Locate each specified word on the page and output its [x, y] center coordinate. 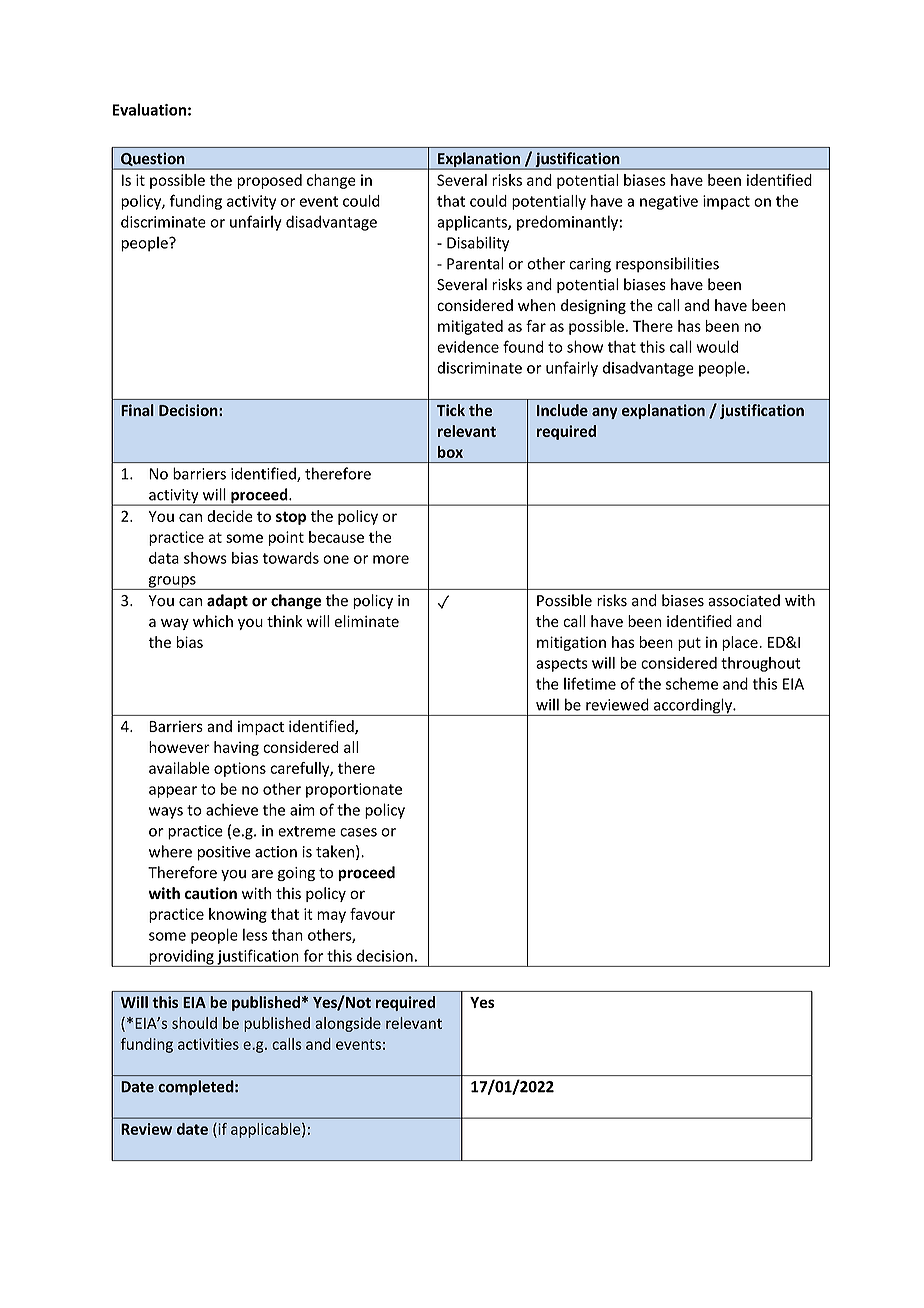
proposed [269, 181]
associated [744, 600]
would [717, 346]
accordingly [692, 707]
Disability [478, 244]
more [391, 559]
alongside [348, 1024]
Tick [451, 410]
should [194, 1023]
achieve [232, 809]
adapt [227, 601]
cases [358, 832]
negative [669, 202]
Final [137, 410]
